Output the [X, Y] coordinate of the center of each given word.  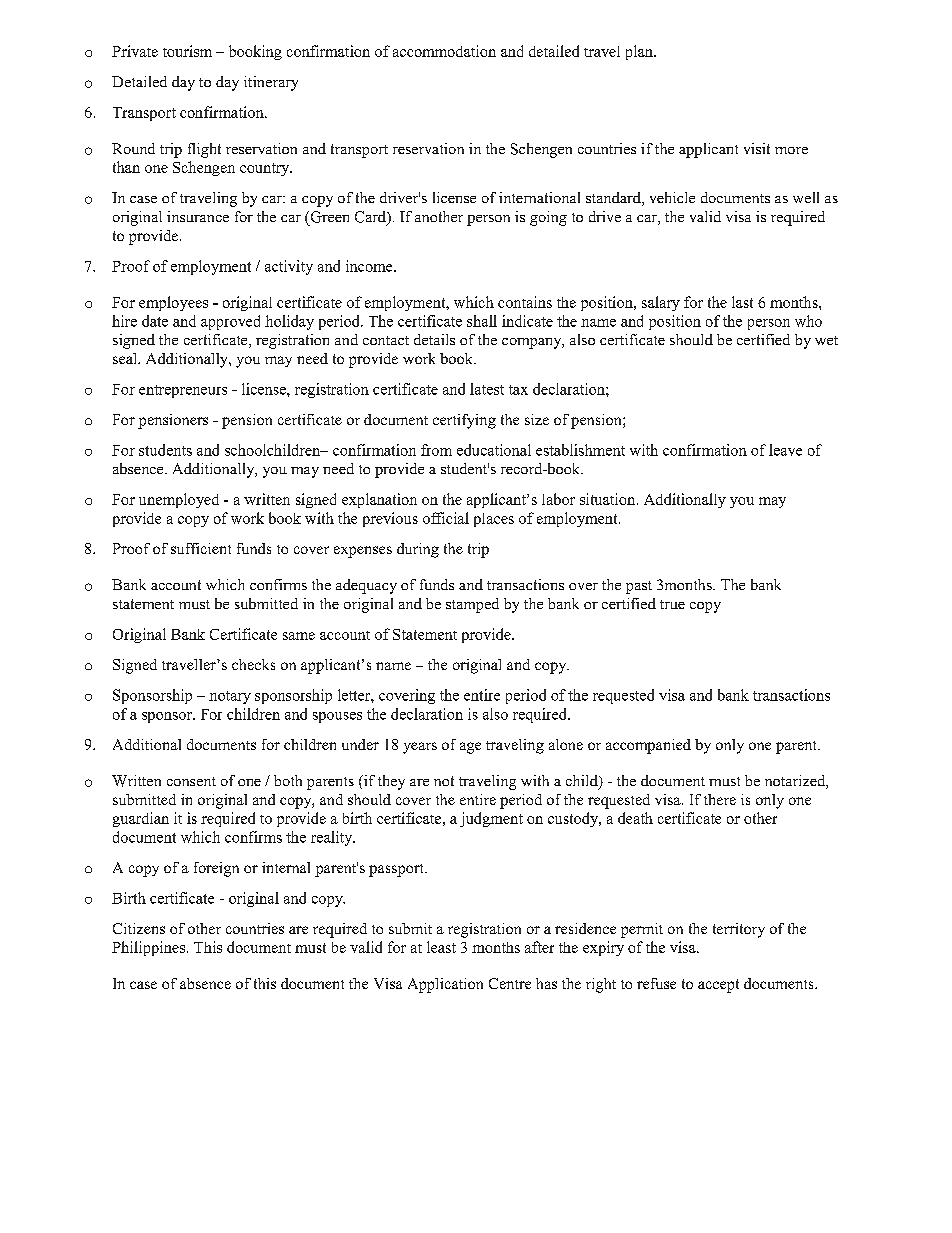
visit [757, 148]
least [441, 947]
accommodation [444, 51]
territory [739, 930]
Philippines [148, 948]
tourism [187, 51]
